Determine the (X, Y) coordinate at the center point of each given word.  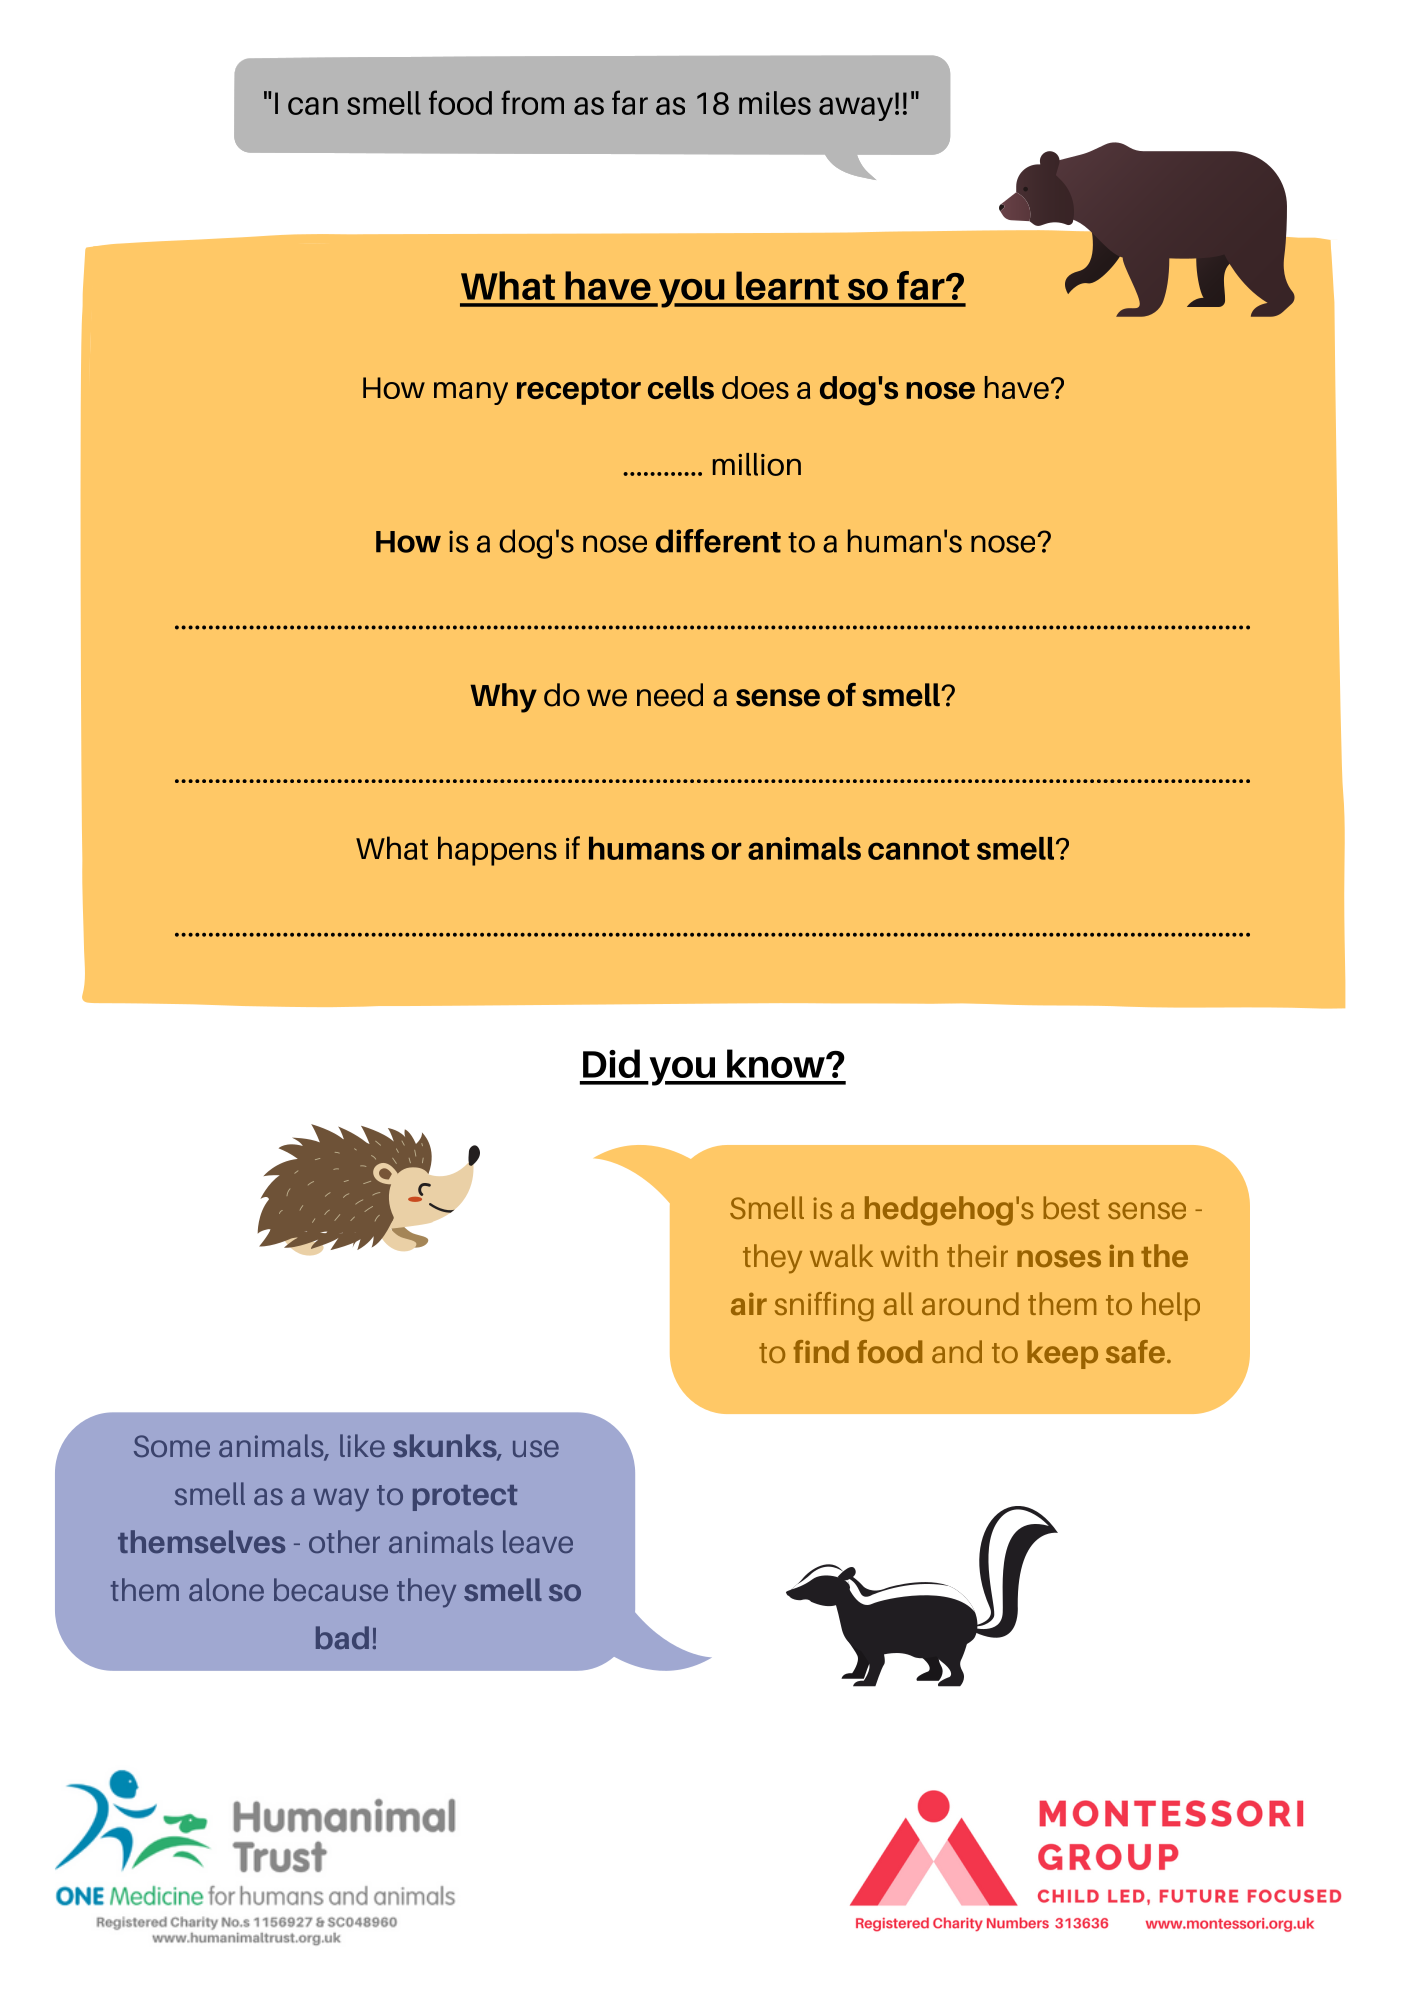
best (1072, 1207)
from (532, 102)
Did (611, 1063)
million (757, 464)
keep (1062, 1354)
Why (503, 698)
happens (497, 851)
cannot (919, 849)
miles (775, 103)
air (749, 1304)
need (670, 695)
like (362, 1445)
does (755, 387)
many (471, 393)
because (331, 1589)
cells (681, 387)
